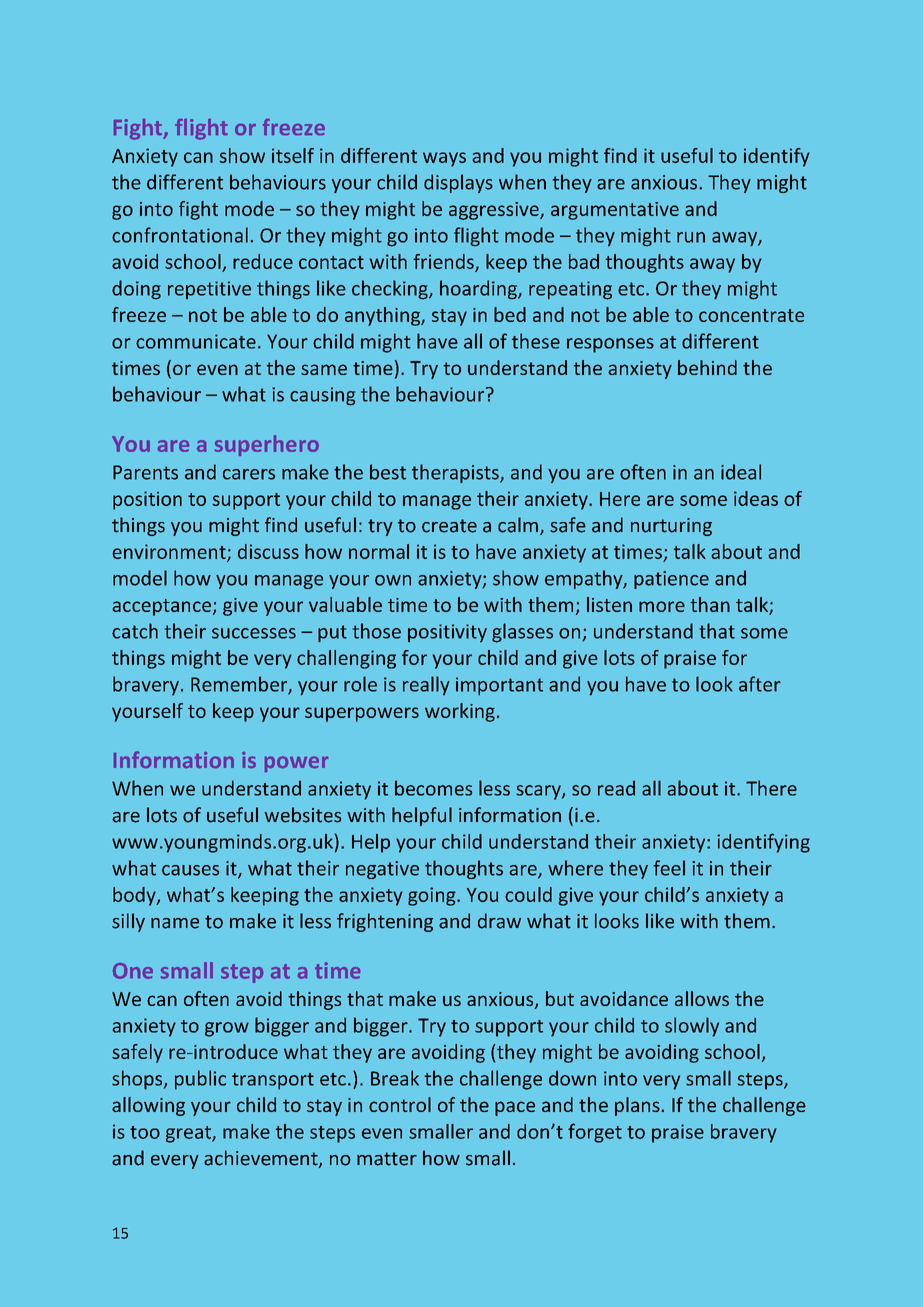 The height and width of the screenshot is (1307, 924). What do you see at coordinates (400, 1104) in the screenshot?
I see `control` at bounding box center [400, 1104].
